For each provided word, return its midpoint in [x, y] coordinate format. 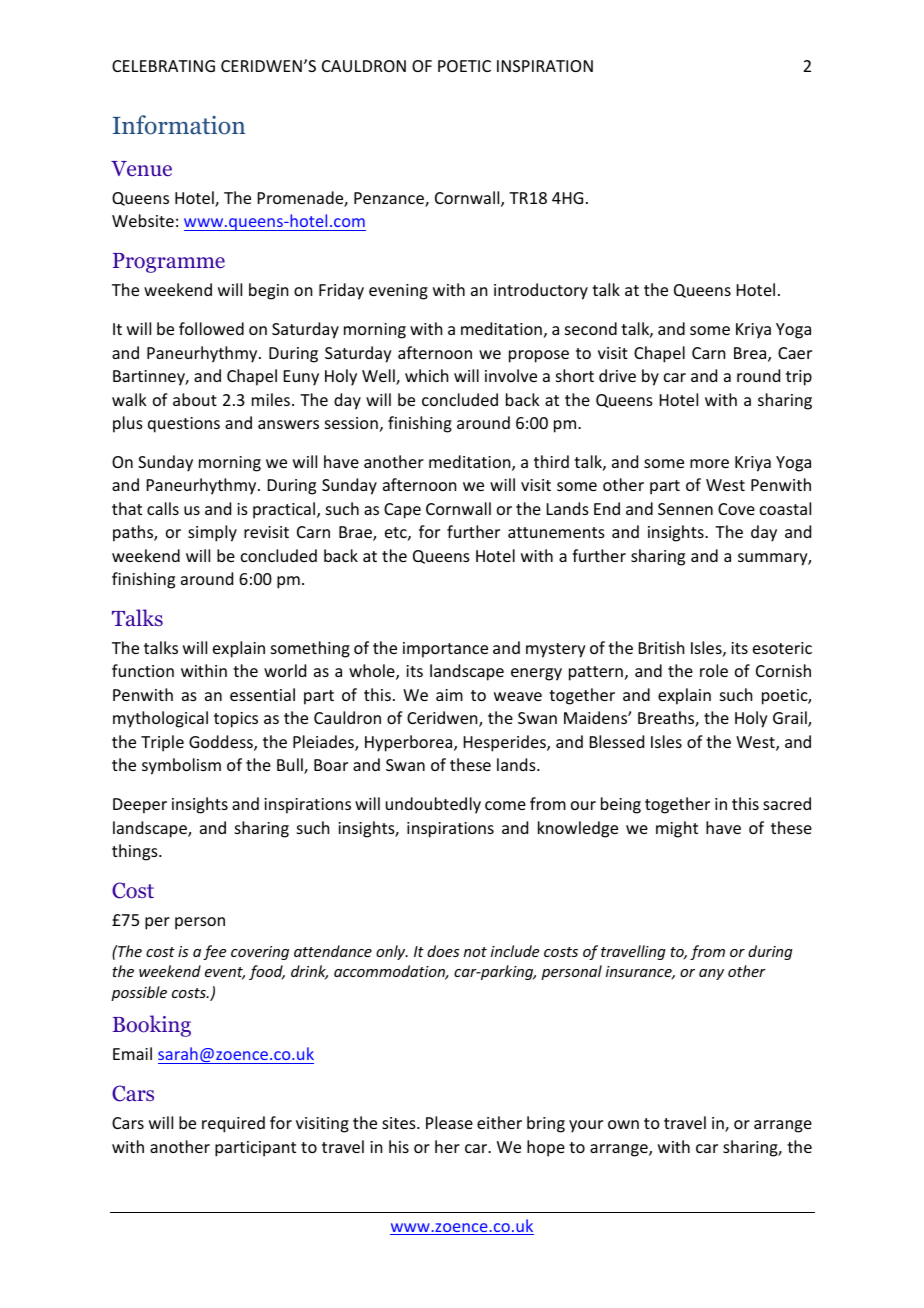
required [233, 1124]
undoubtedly [433, 805]
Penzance [390, 199]
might [677, 829]
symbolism [181, 766]
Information [179, 125]
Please [449, 1122]
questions [184, 425]
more [709, 463]
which [426, 375]
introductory [541, 291]
